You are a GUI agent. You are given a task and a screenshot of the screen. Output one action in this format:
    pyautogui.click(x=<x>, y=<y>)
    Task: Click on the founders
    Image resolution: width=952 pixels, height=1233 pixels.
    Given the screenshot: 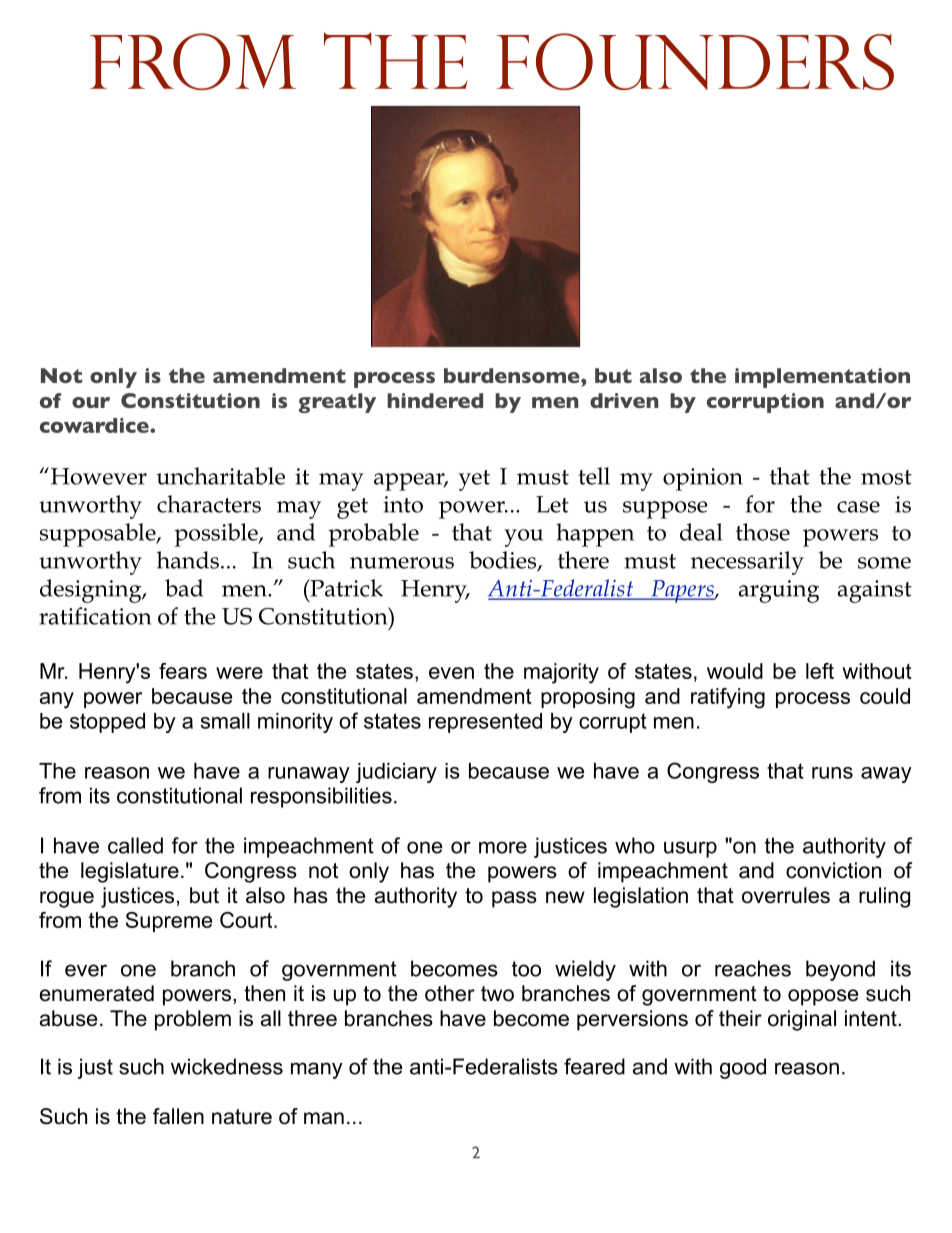 What is the action you would take?
    pyautogui.click(x=695, y=61)
